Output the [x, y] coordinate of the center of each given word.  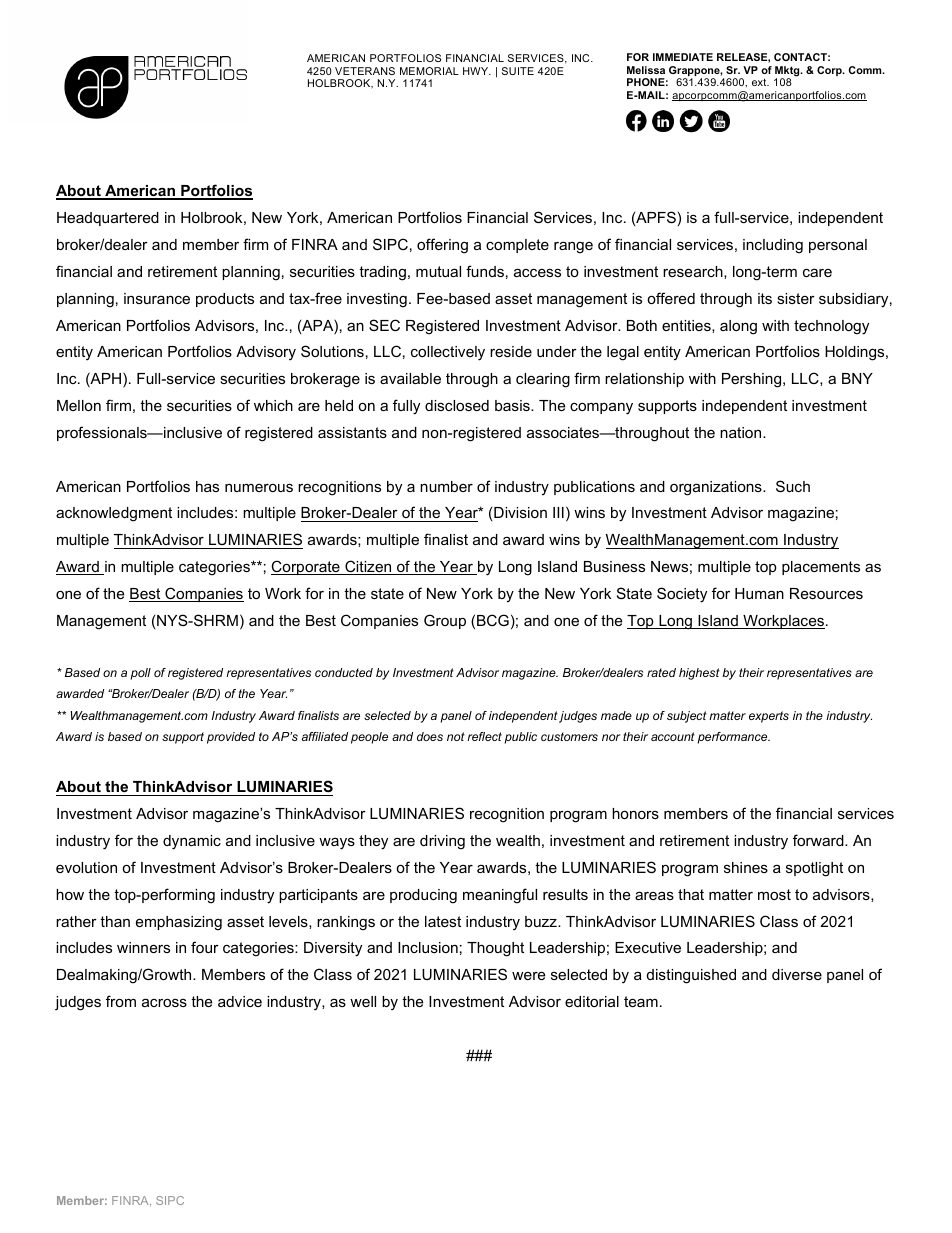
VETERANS [365, 71]
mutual [438, 271]
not [456, 736]
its [765, 298]
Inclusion [428, 947]
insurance [157, 298]
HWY [477, 71]
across [164, 1002]
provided [231, 738]
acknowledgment [114, 514]
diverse [797, 974]
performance [734, 738]
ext [760, 82]
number [446, 486]
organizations [717, 488]
